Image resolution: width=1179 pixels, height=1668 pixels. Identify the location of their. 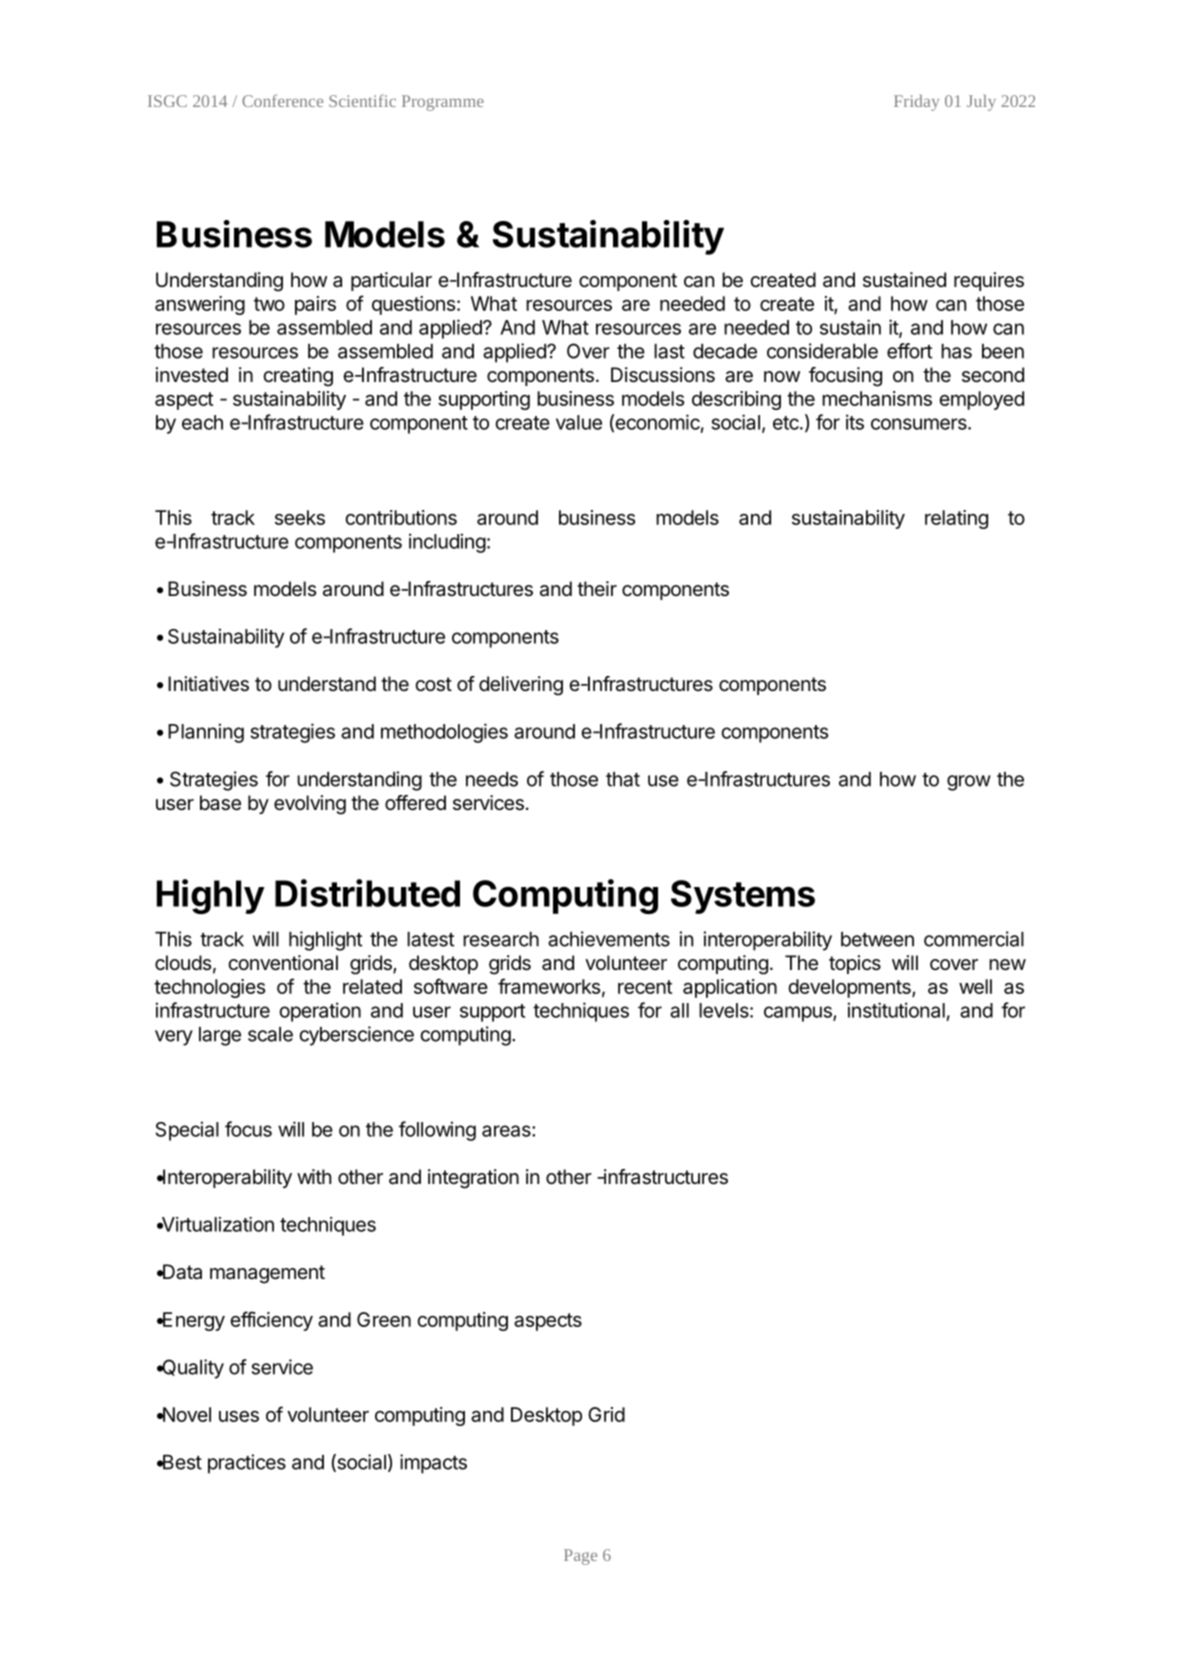
(597, 588).
